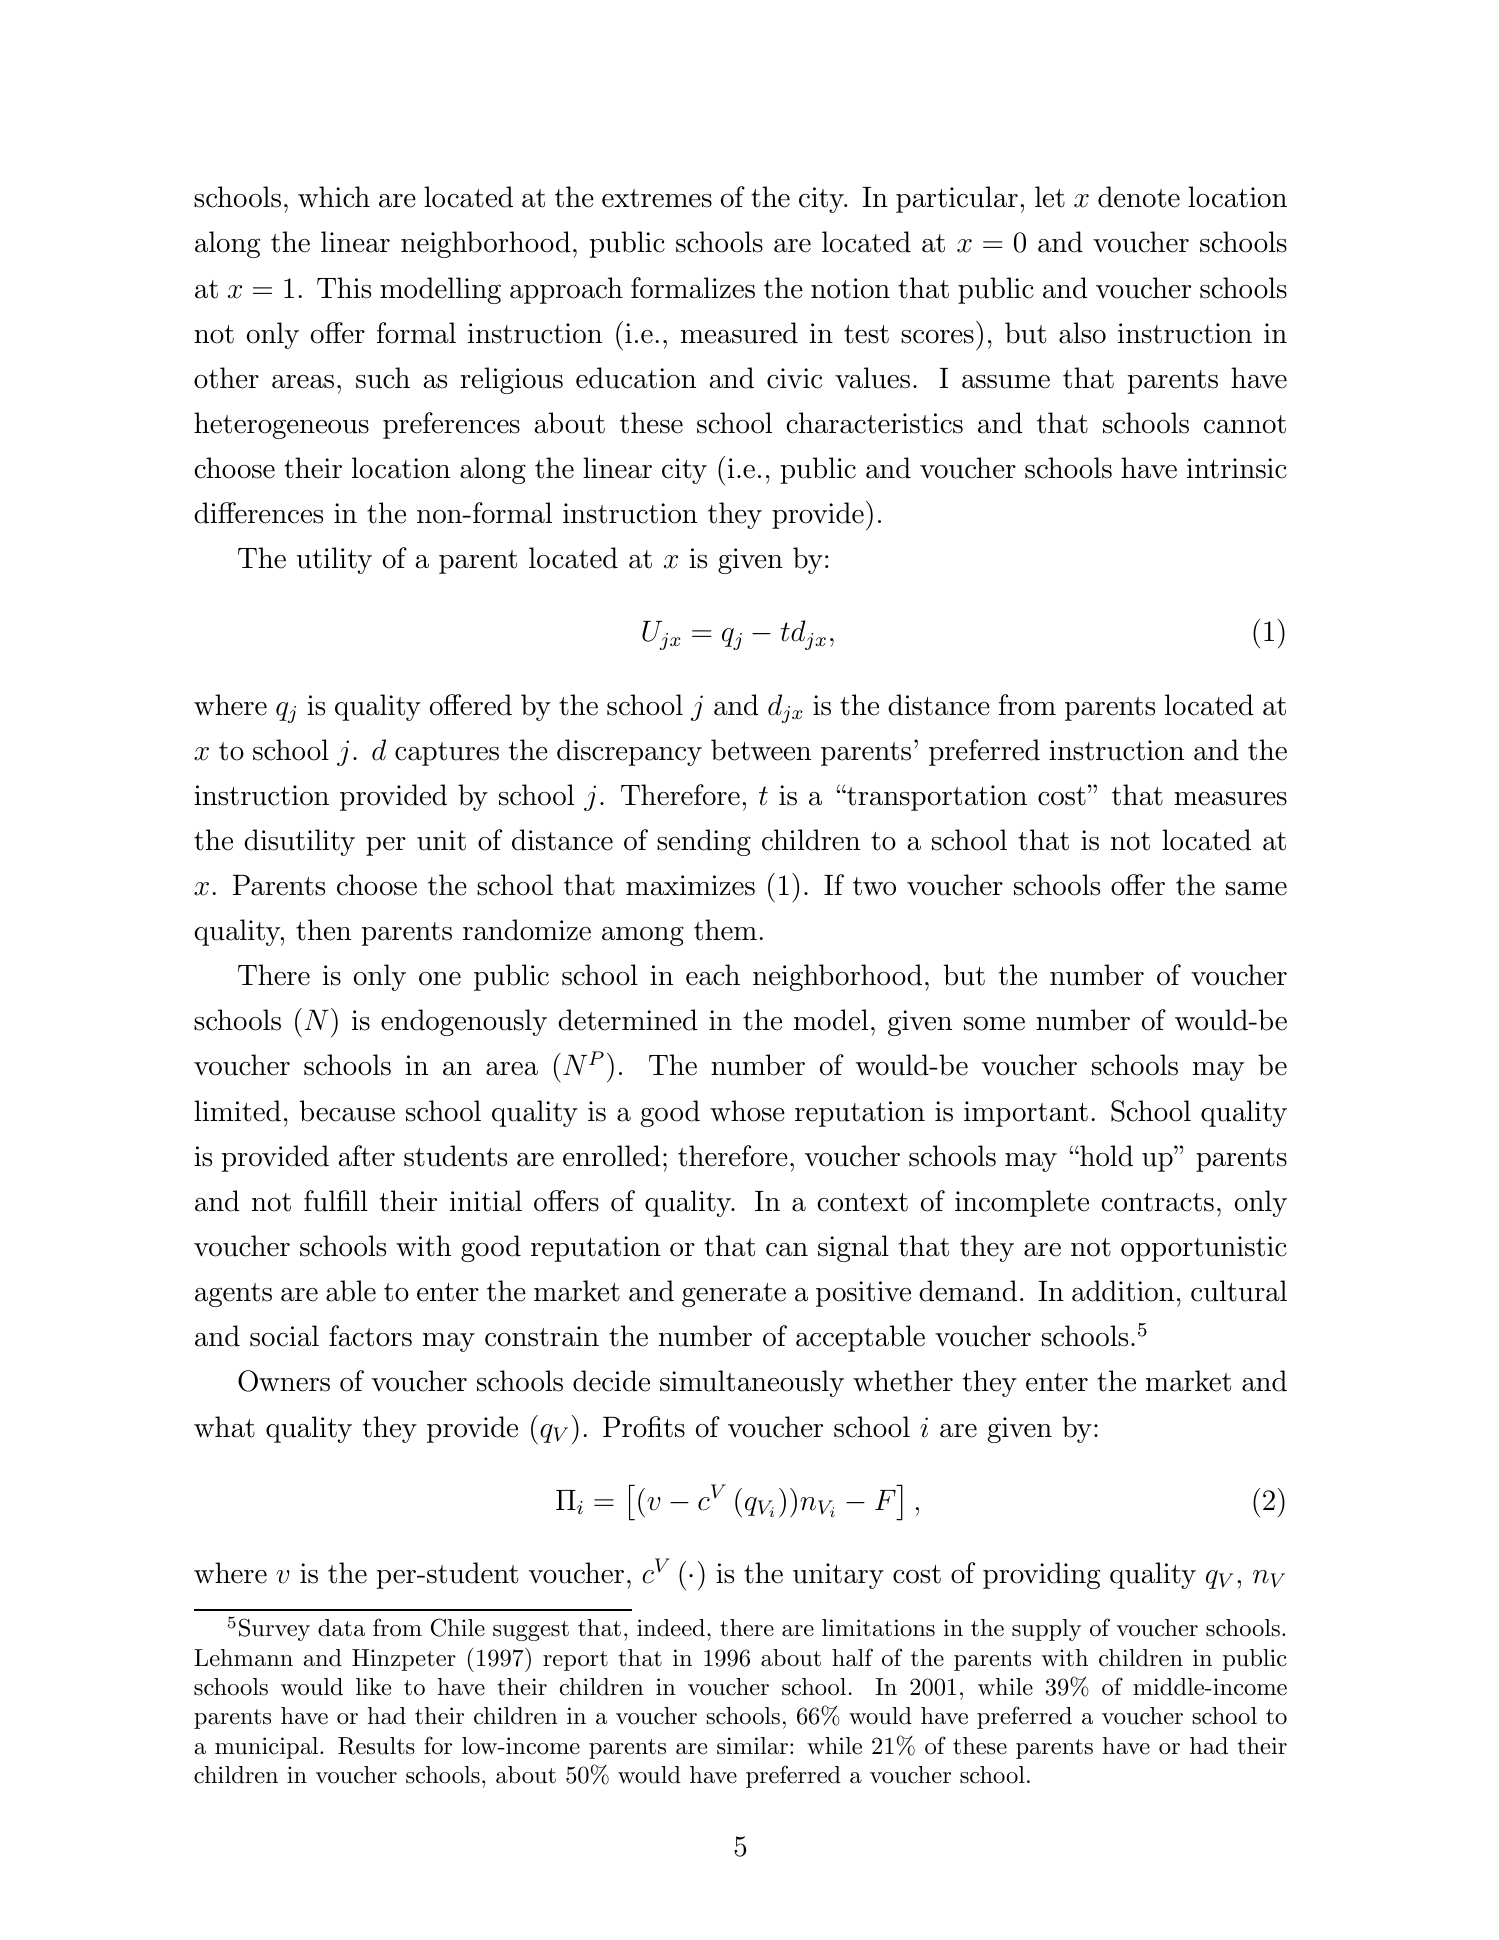 The image size is (1499, 1940). What do you see at coordinates (752, 1746) in the screenshot?
I see `similar` at bounding box center [752, 1746].
